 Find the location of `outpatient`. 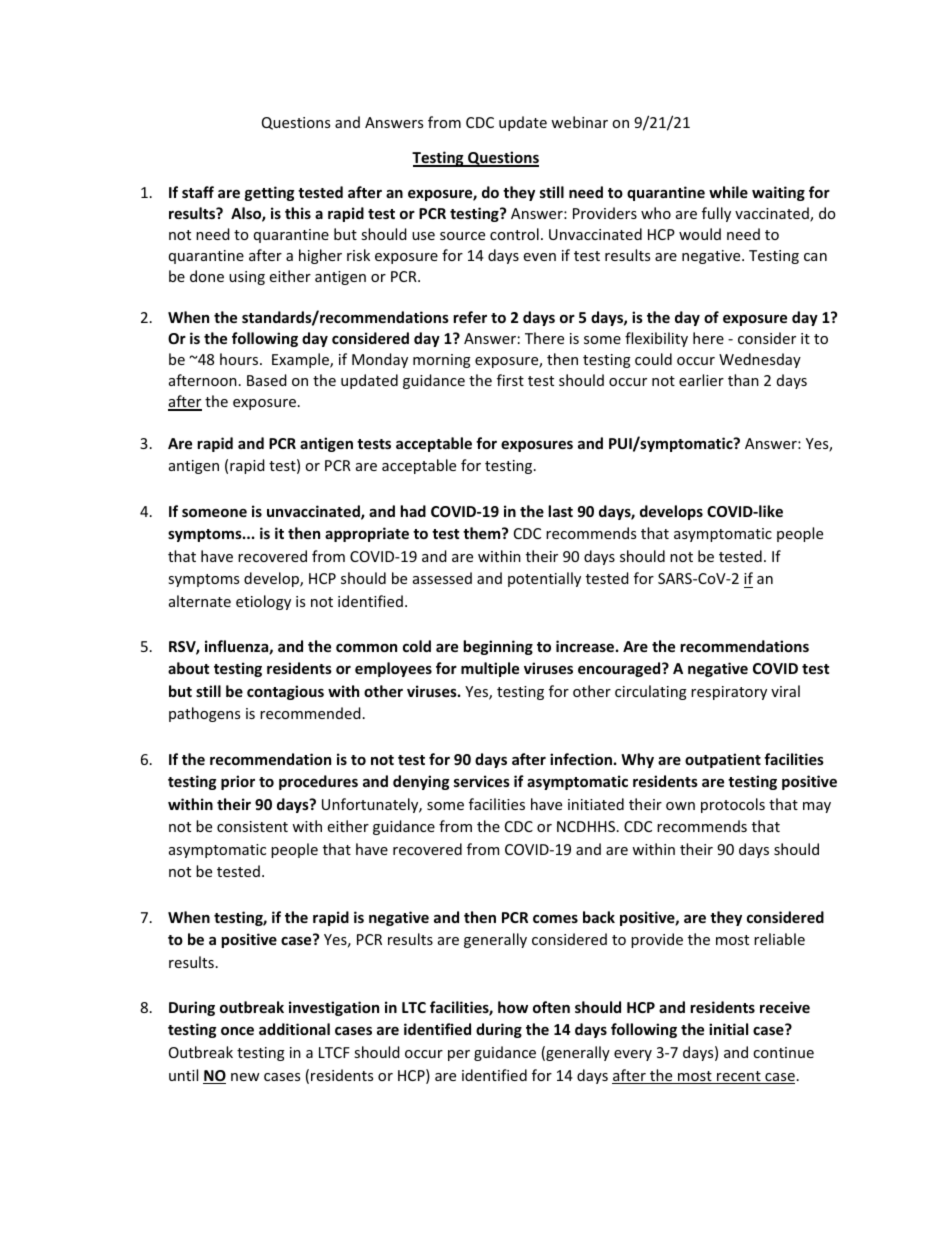

outpatient is located at coordinates (723, 760).
